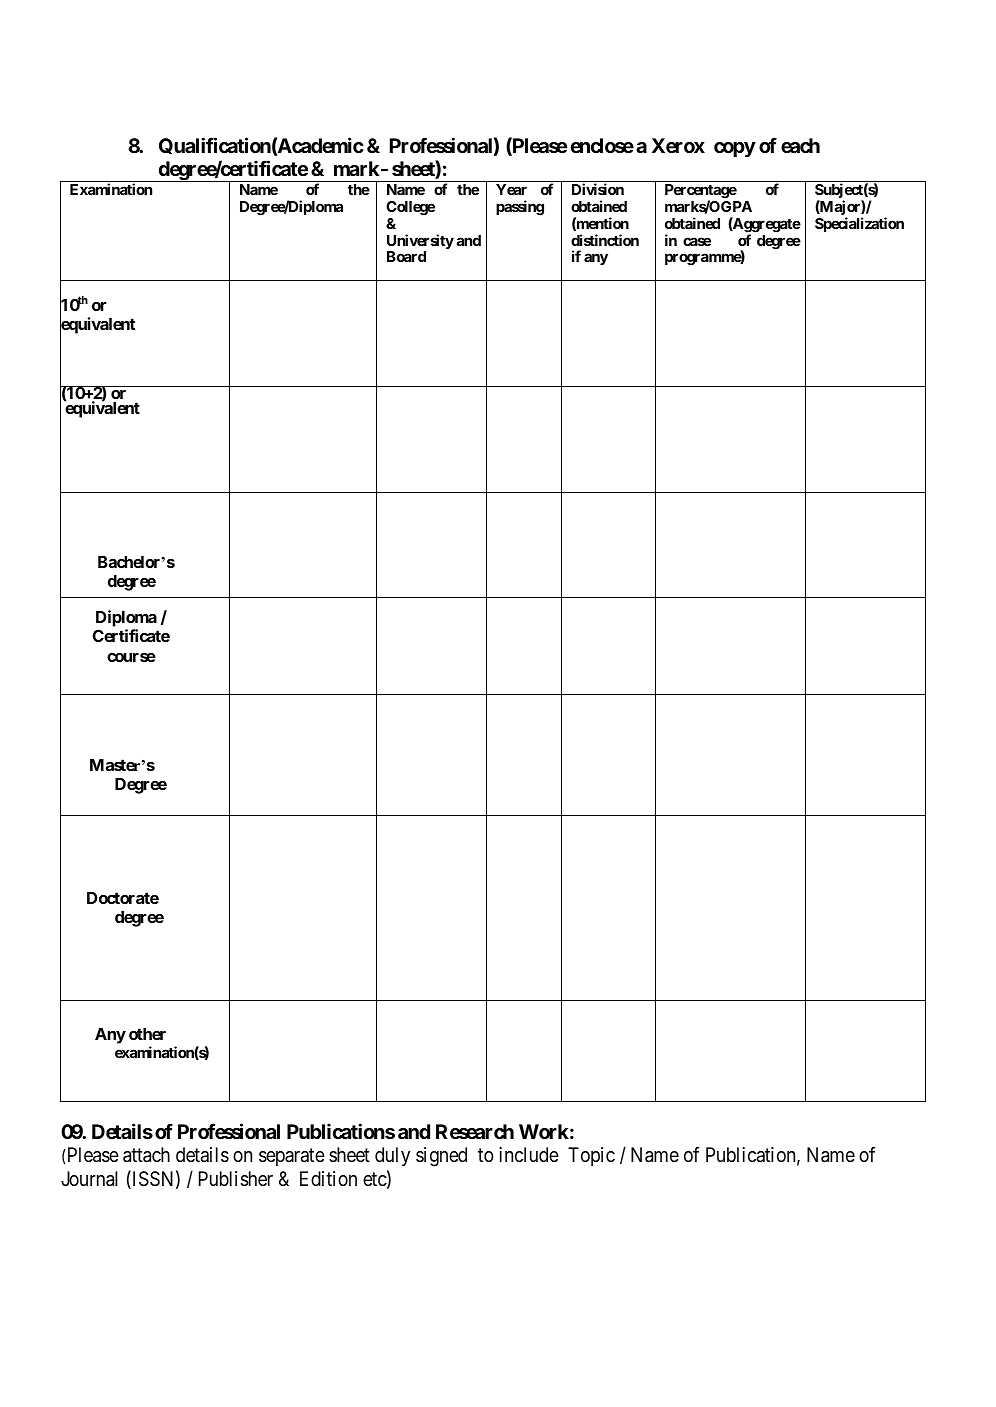  What do you see at coordinates (735, 149) in the screenshot?
I see `copy` at bounding box center [735, 149].
